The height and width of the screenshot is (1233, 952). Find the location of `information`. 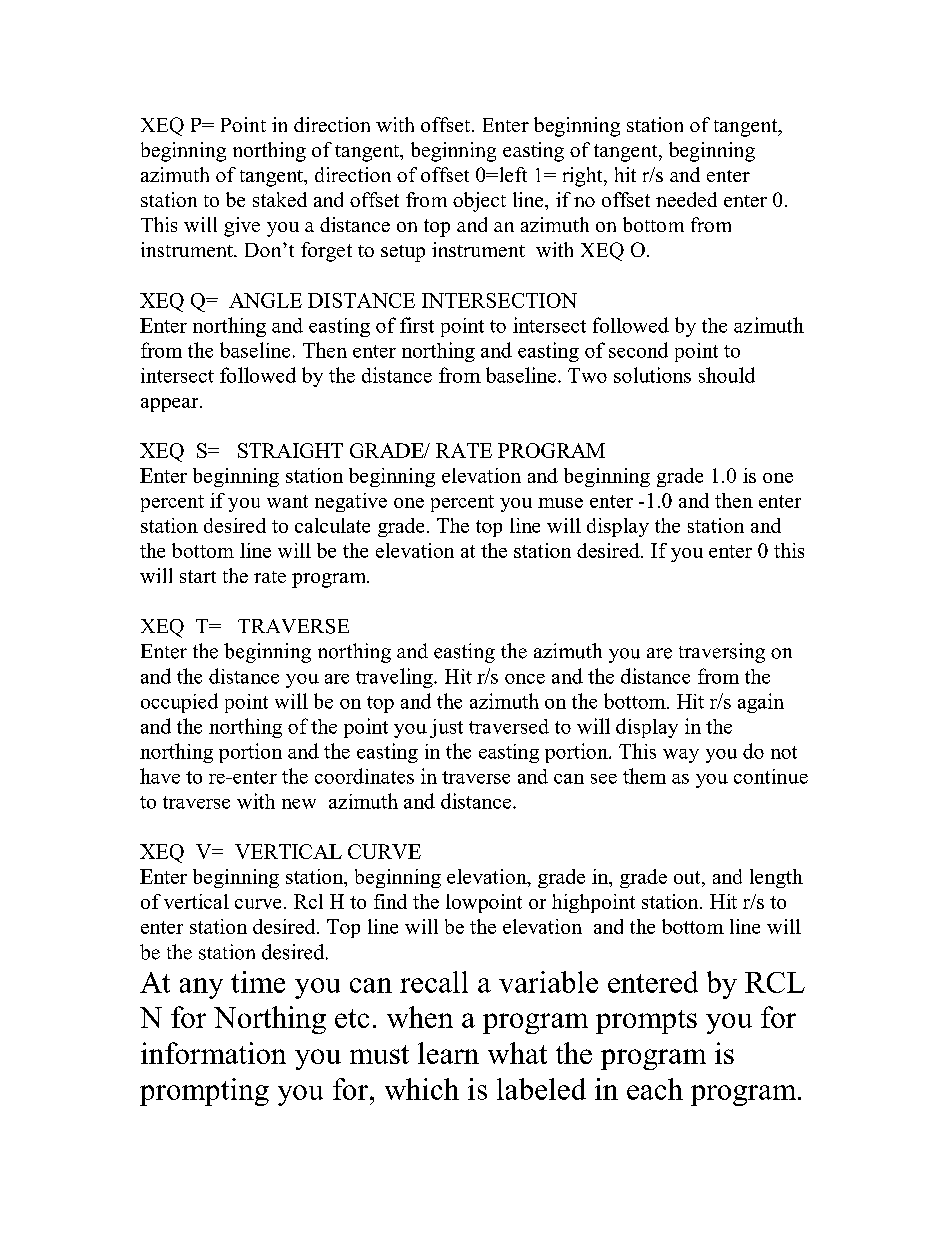

information is located at coordinates (213, 1053).
